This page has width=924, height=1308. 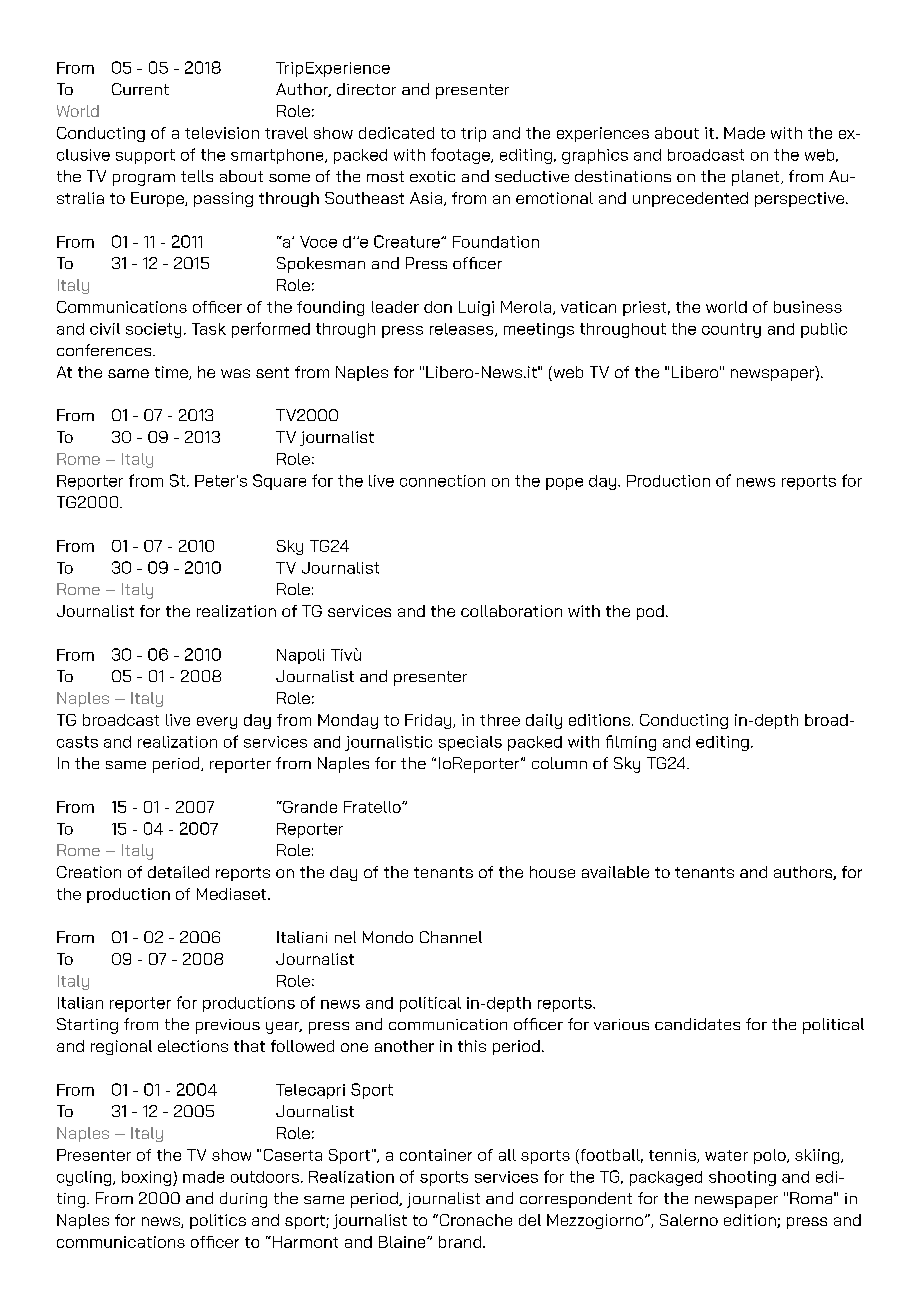 I want to click on television, so click(x=222, y=133).
